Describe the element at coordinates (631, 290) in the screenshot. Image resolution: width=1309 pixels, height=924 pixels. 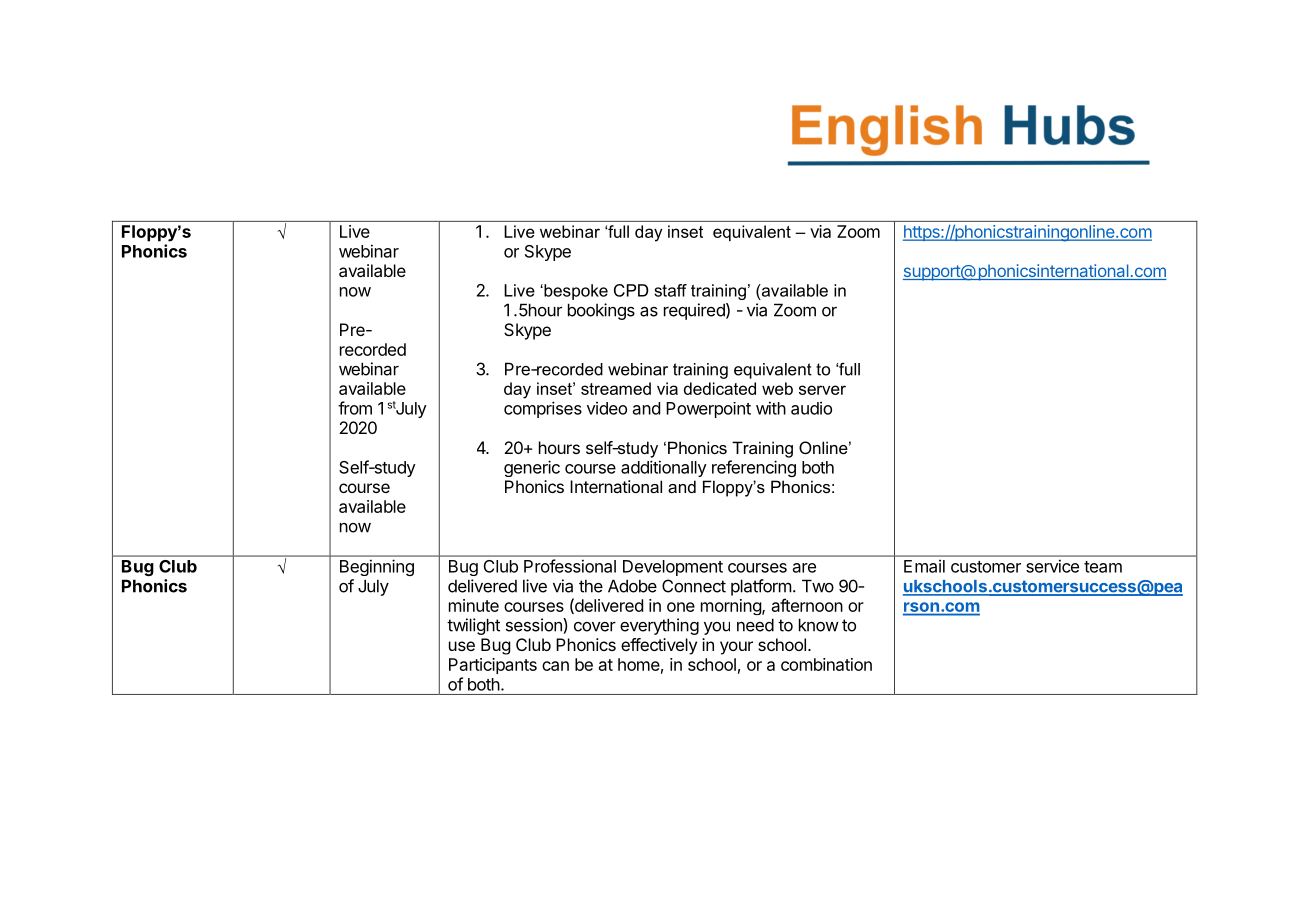
I see `CPD` at that location.
